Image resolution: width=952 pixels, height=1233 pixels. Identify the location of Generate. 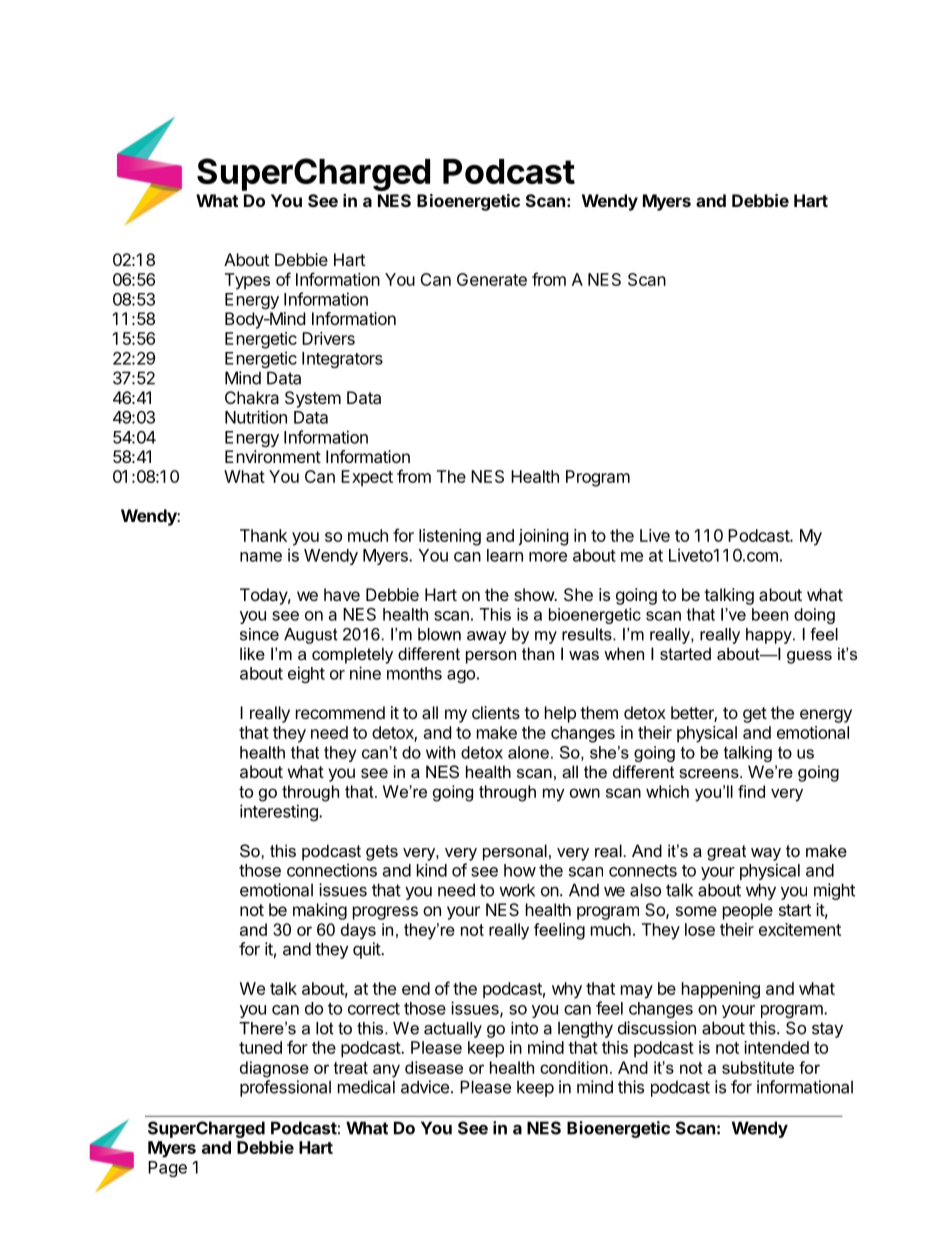
(492, 279).
